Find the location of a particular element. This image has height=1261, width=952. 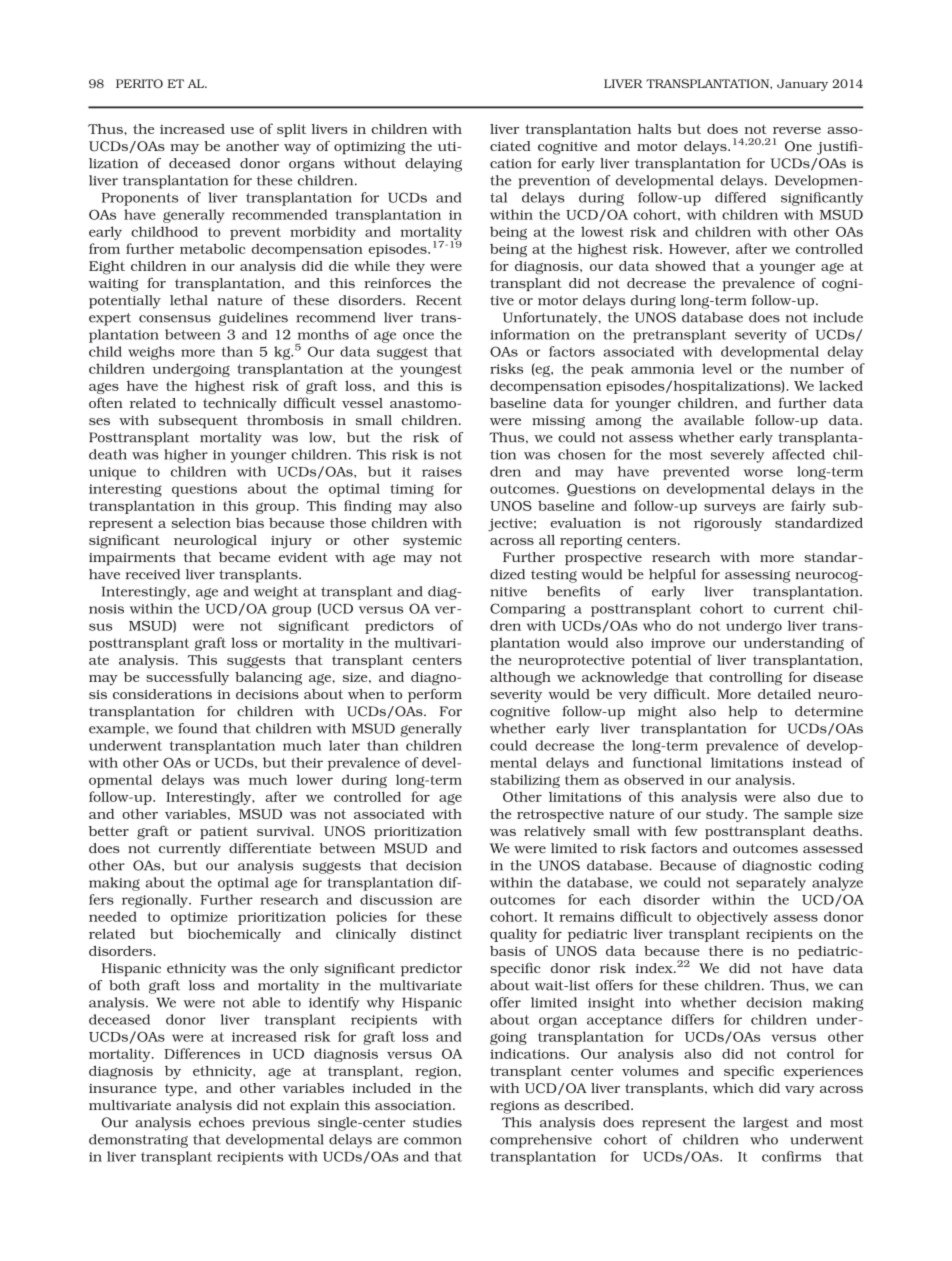

largest is located at coordinates (766, 1124).
